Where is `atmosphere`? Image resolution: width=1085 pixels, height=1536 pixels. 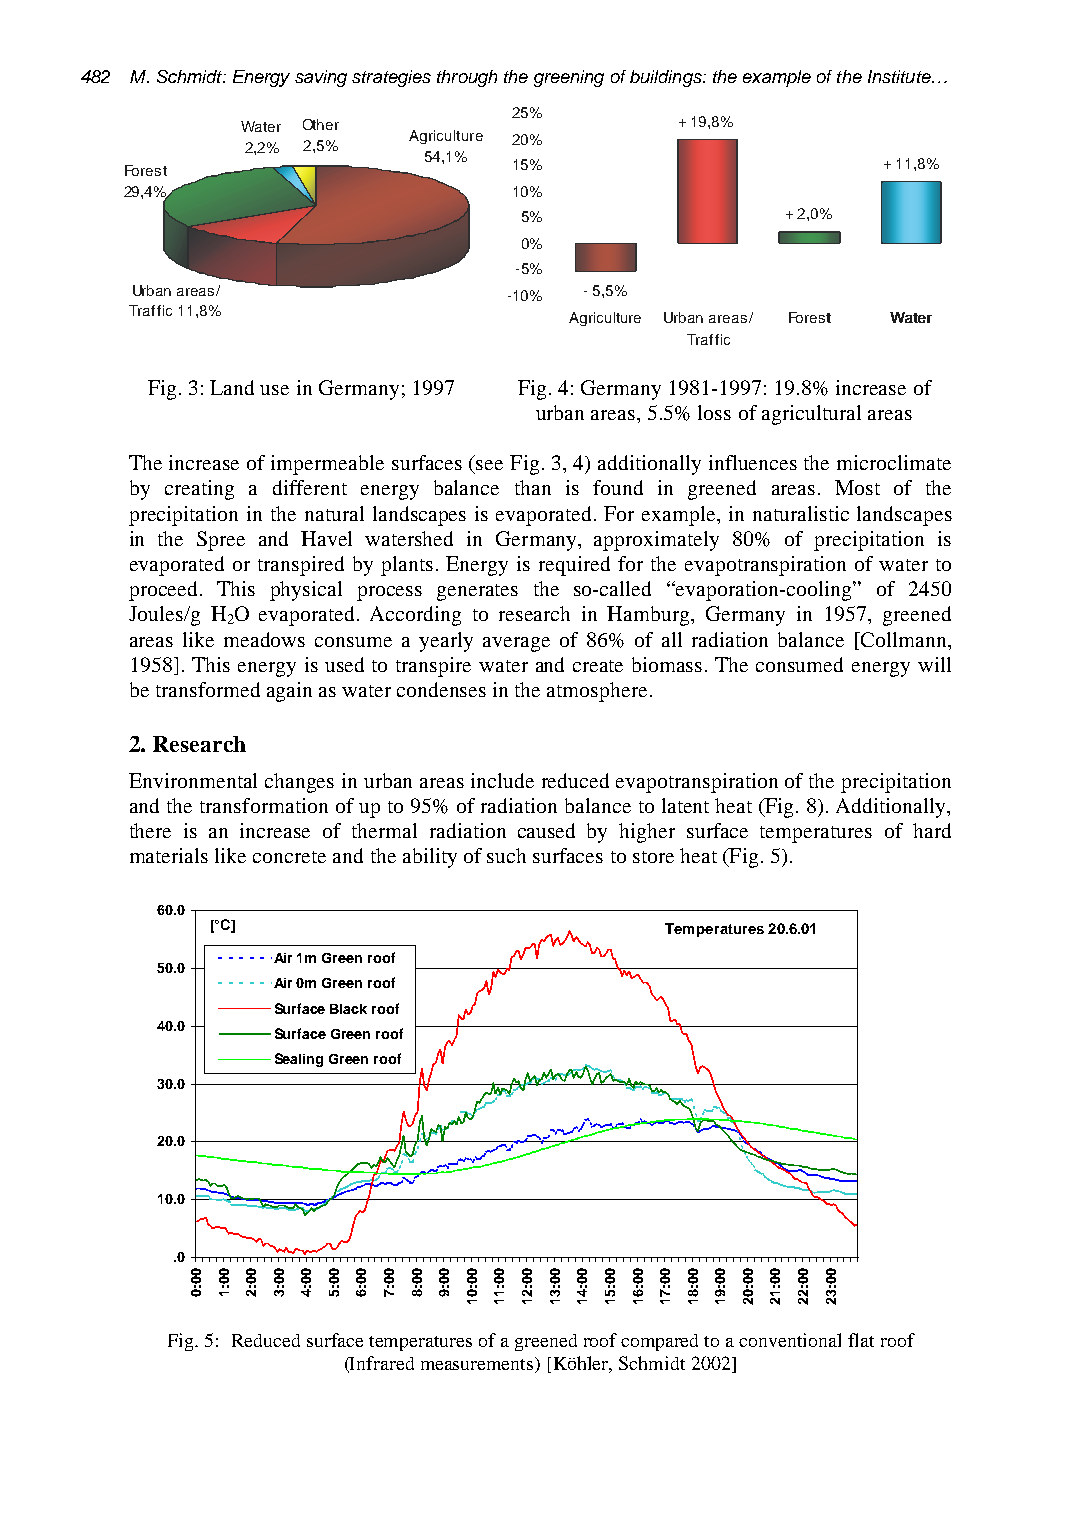 atmosphere is located at coordinates (597, 692).
